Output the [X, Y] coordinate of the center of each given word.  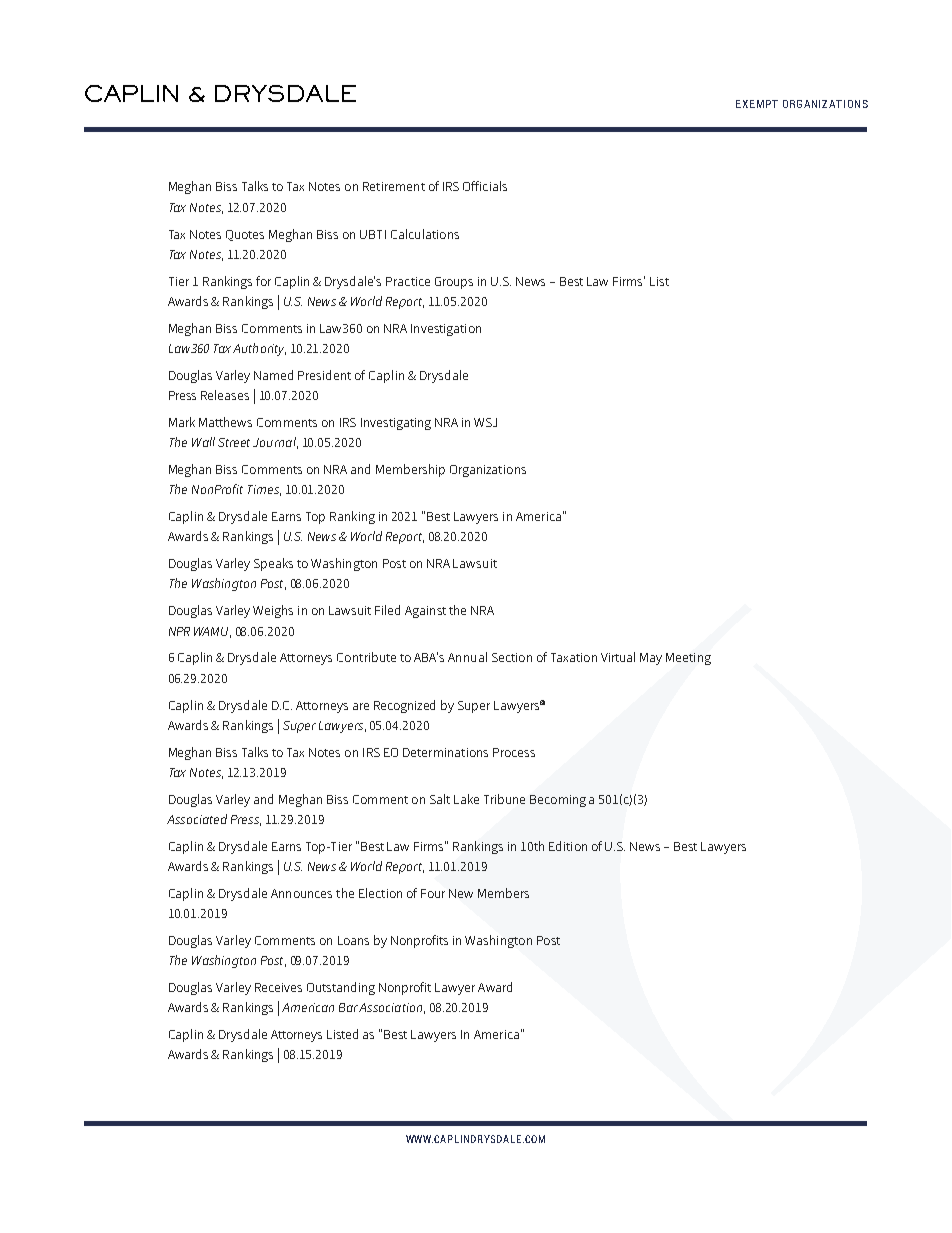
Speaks [273, 564]
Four [433, 893]
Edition [568, 846]
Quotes [245, 235]
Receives [278, 987]
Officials [485, 186]
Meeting [688, 659]
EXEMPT [757, 104]
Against [425, 612]
